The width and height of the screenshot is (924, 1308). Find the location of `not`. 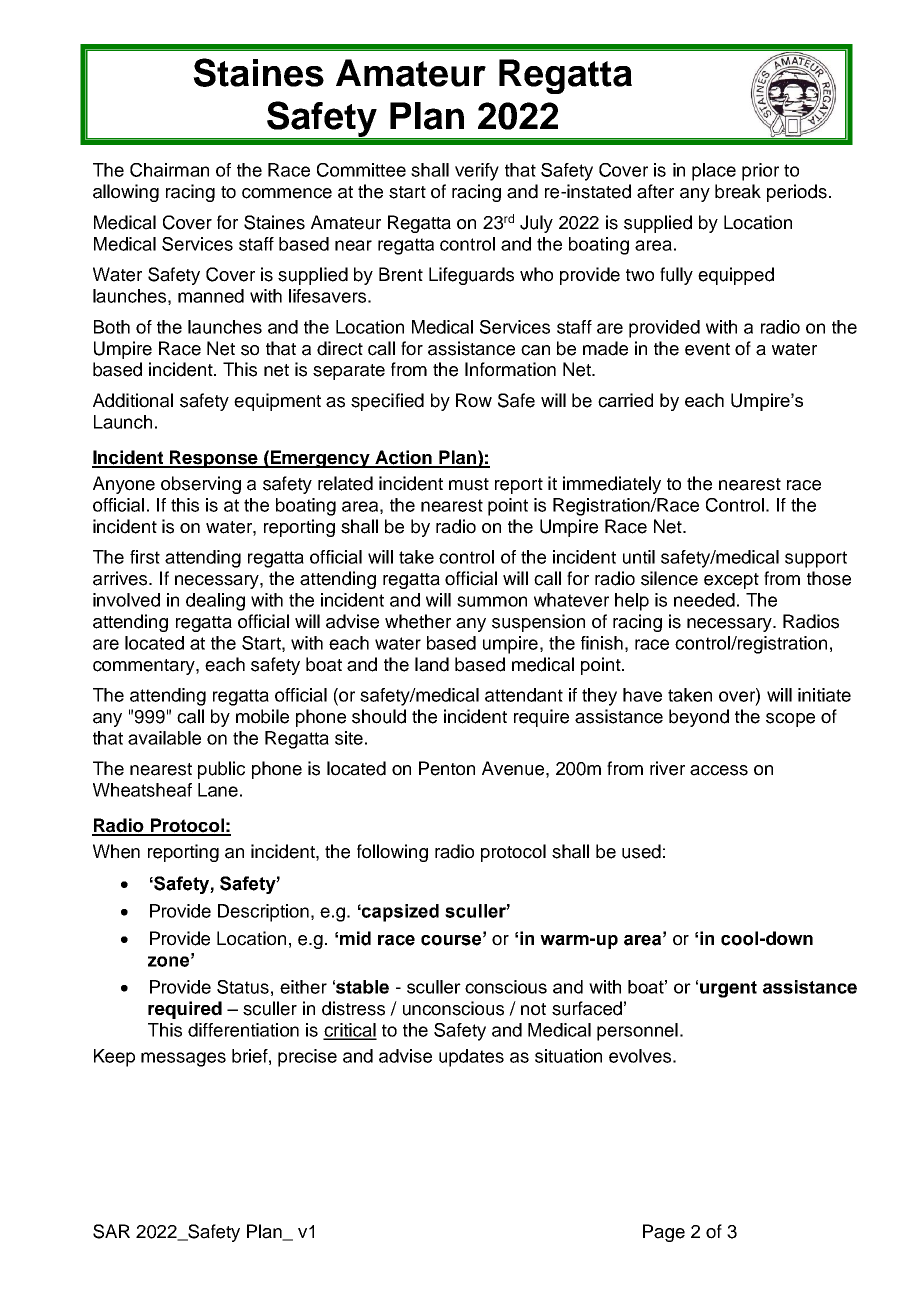

not is located at coordinates (533, 1009).
